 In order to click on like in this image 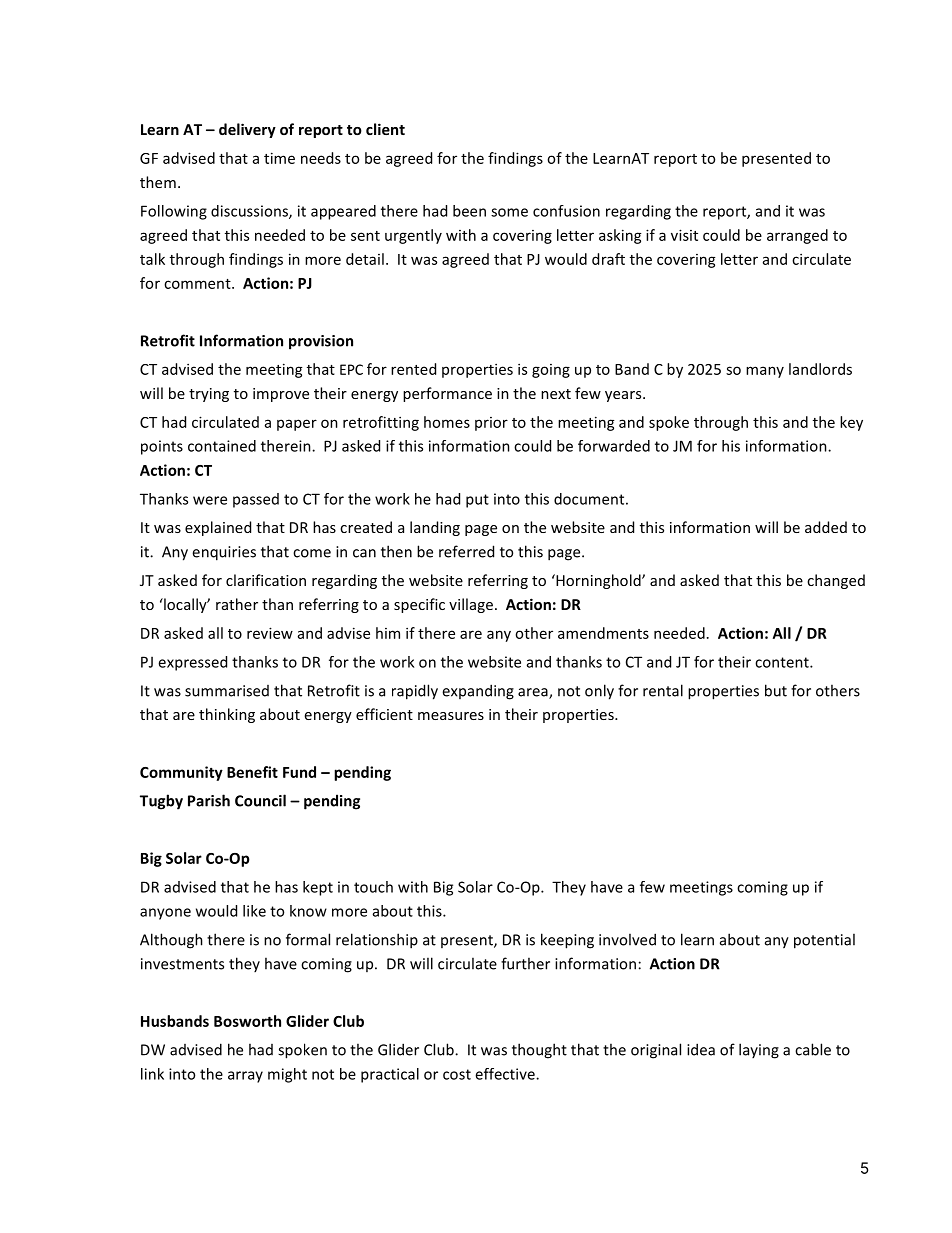, I will do `click(254, 911)`.
